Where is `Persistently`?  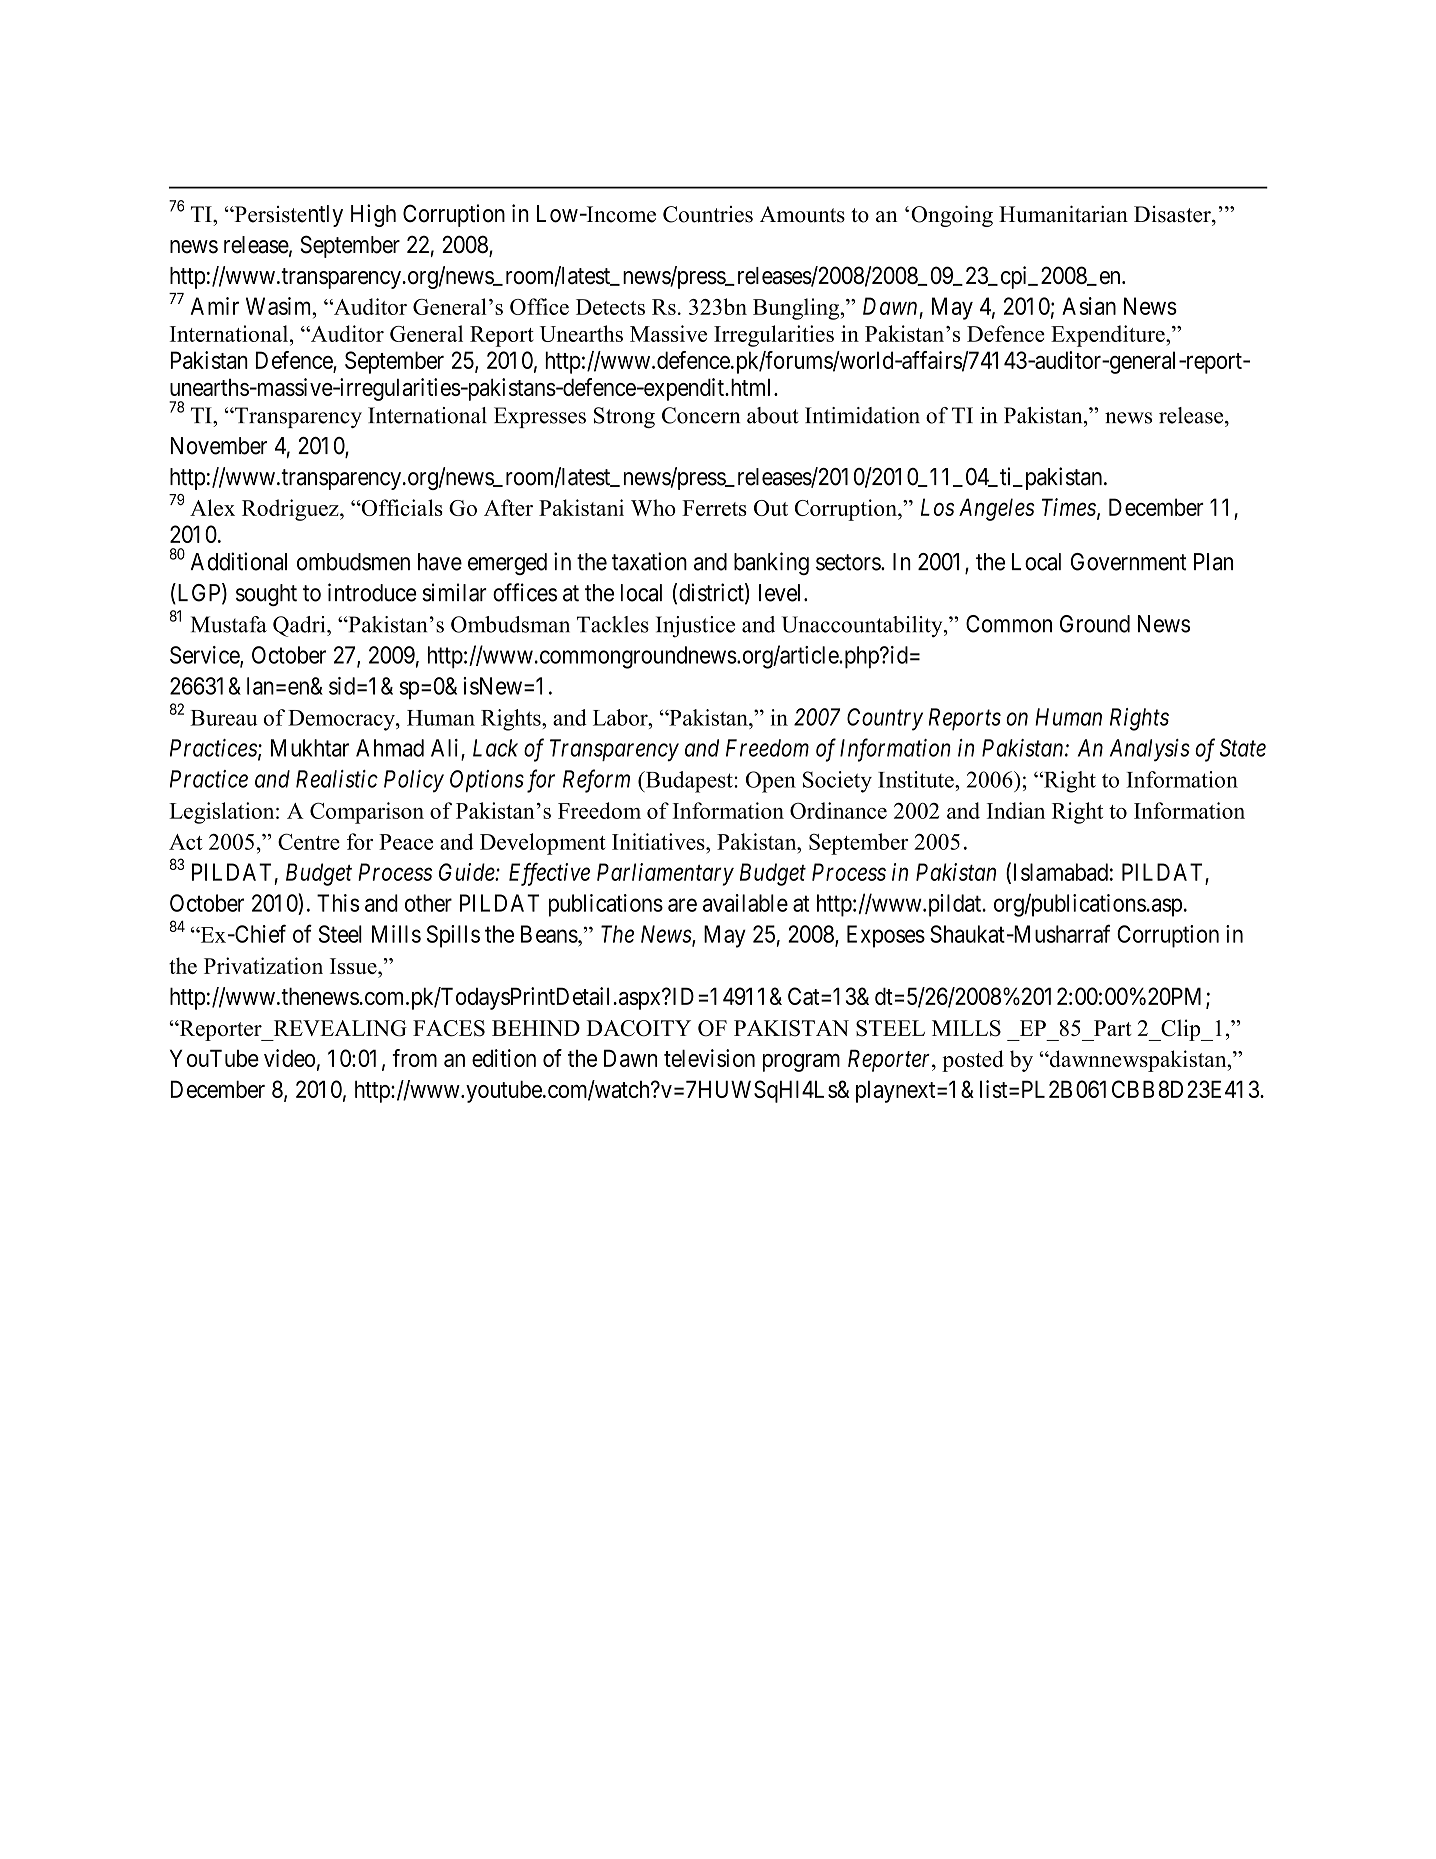 Persistently is located at coordinates (287, 216).
